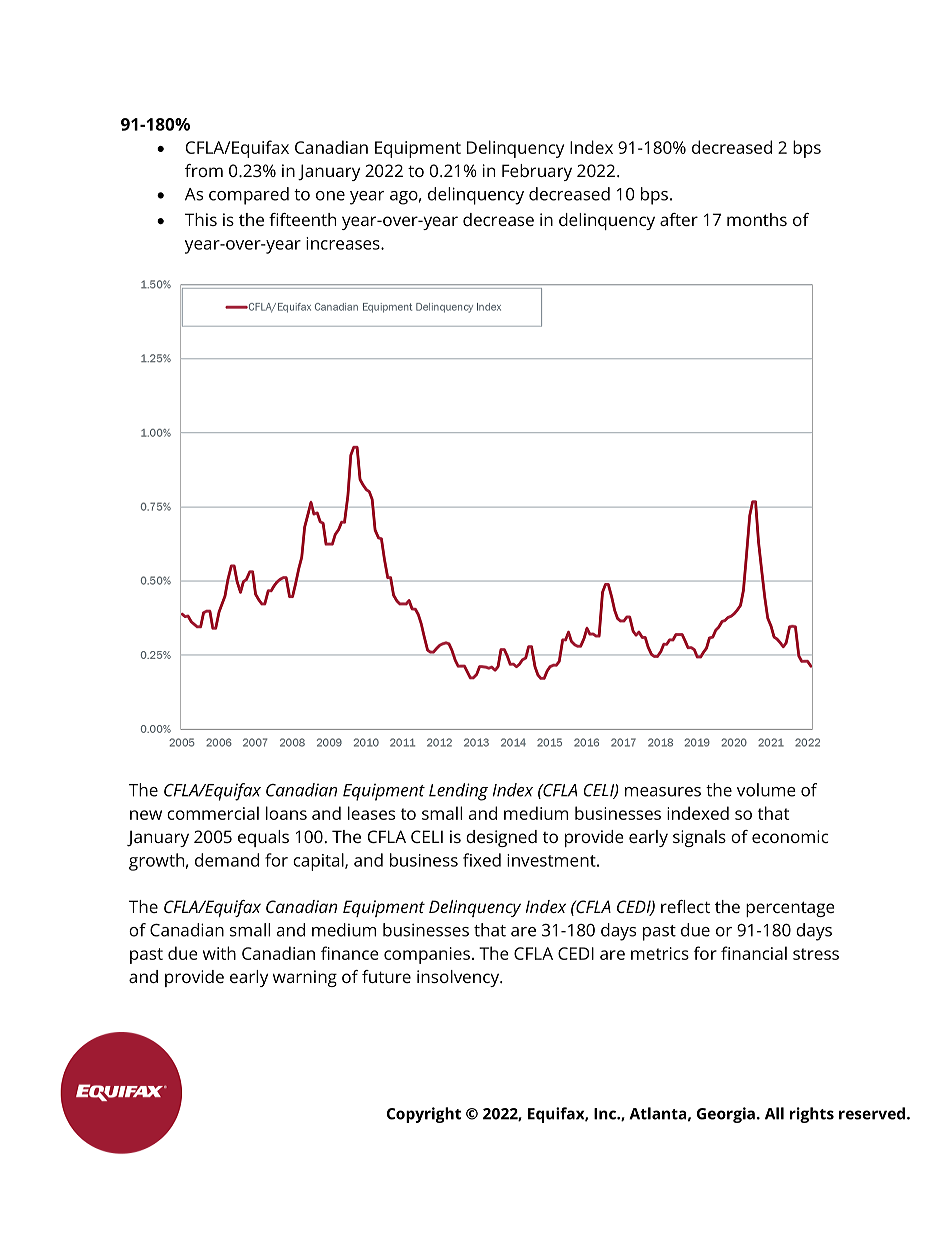 The width and height of the page is (952, 1233). Describe the element at coordinates (344, 243) in the page. I see `increases` at that location.
